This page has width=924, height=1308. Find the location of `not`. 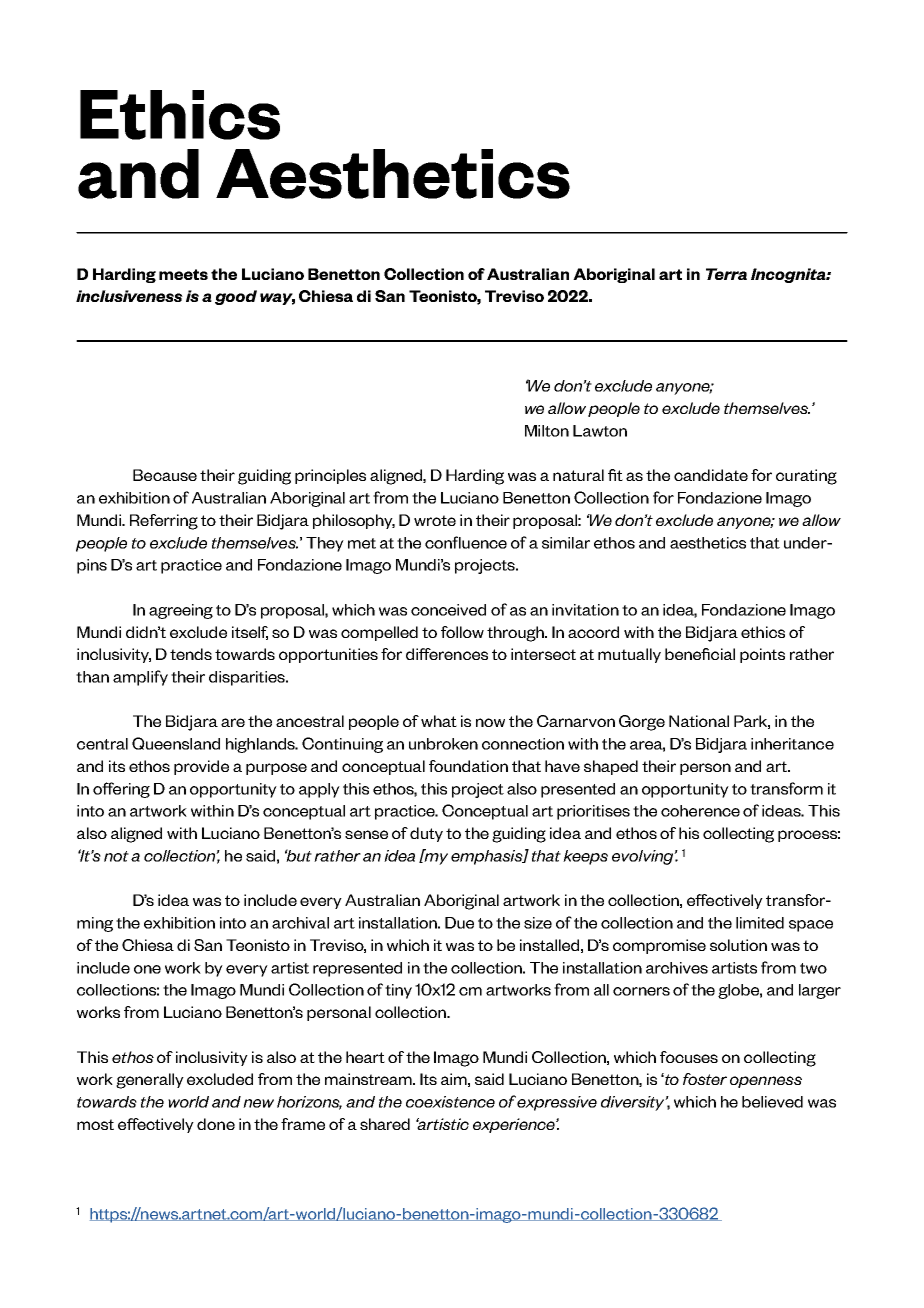

not is located at coordinates (116, 856).
